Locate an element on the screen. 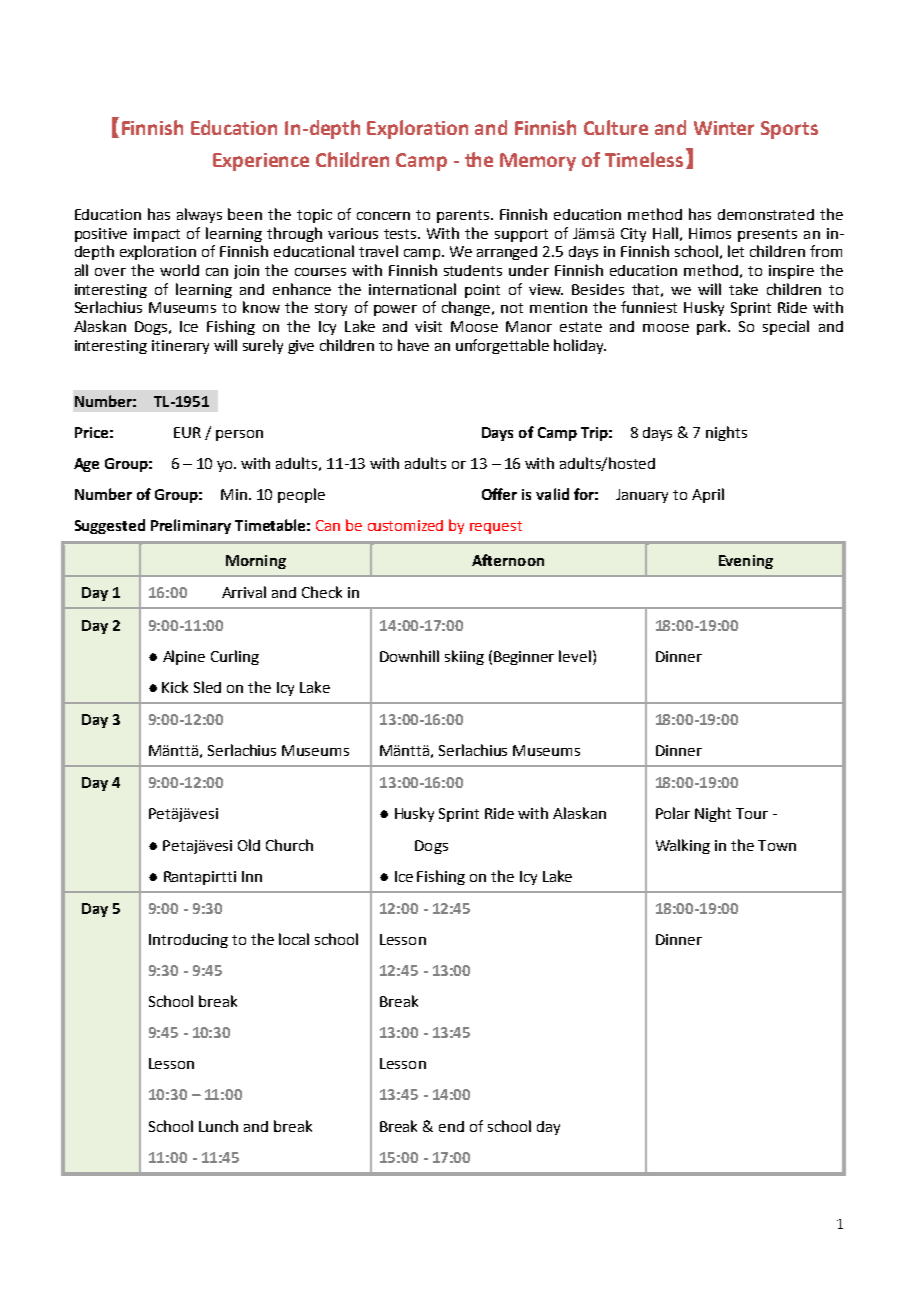 This screenshot has height=1309, width=924. Old is located at coordinates (249, 845).
